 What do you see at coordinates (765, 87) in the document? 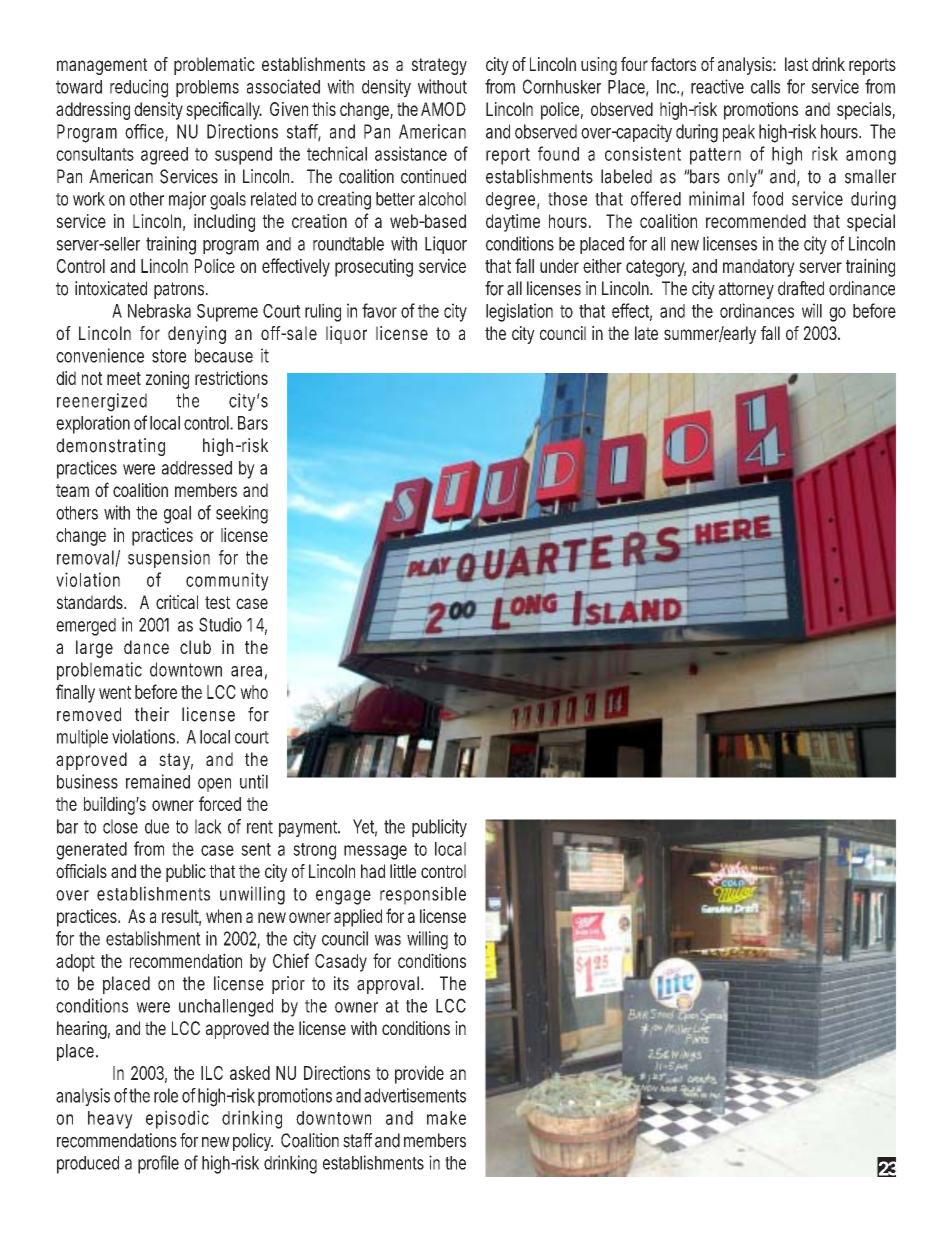
I see `calls` at bounding box center [765, 87].
